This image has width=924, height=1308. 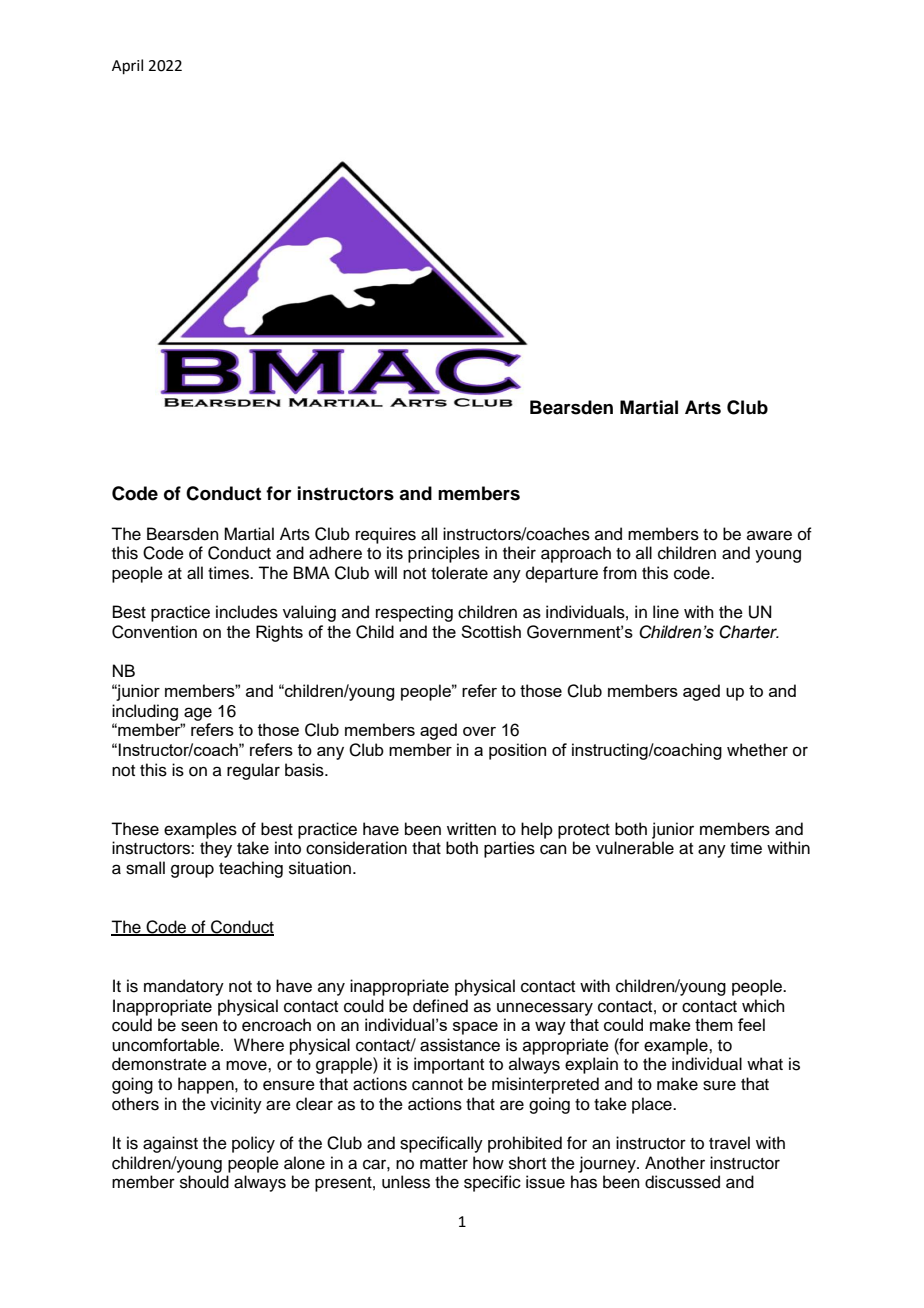 I want to click on regular, so click(x=253, y=771).
